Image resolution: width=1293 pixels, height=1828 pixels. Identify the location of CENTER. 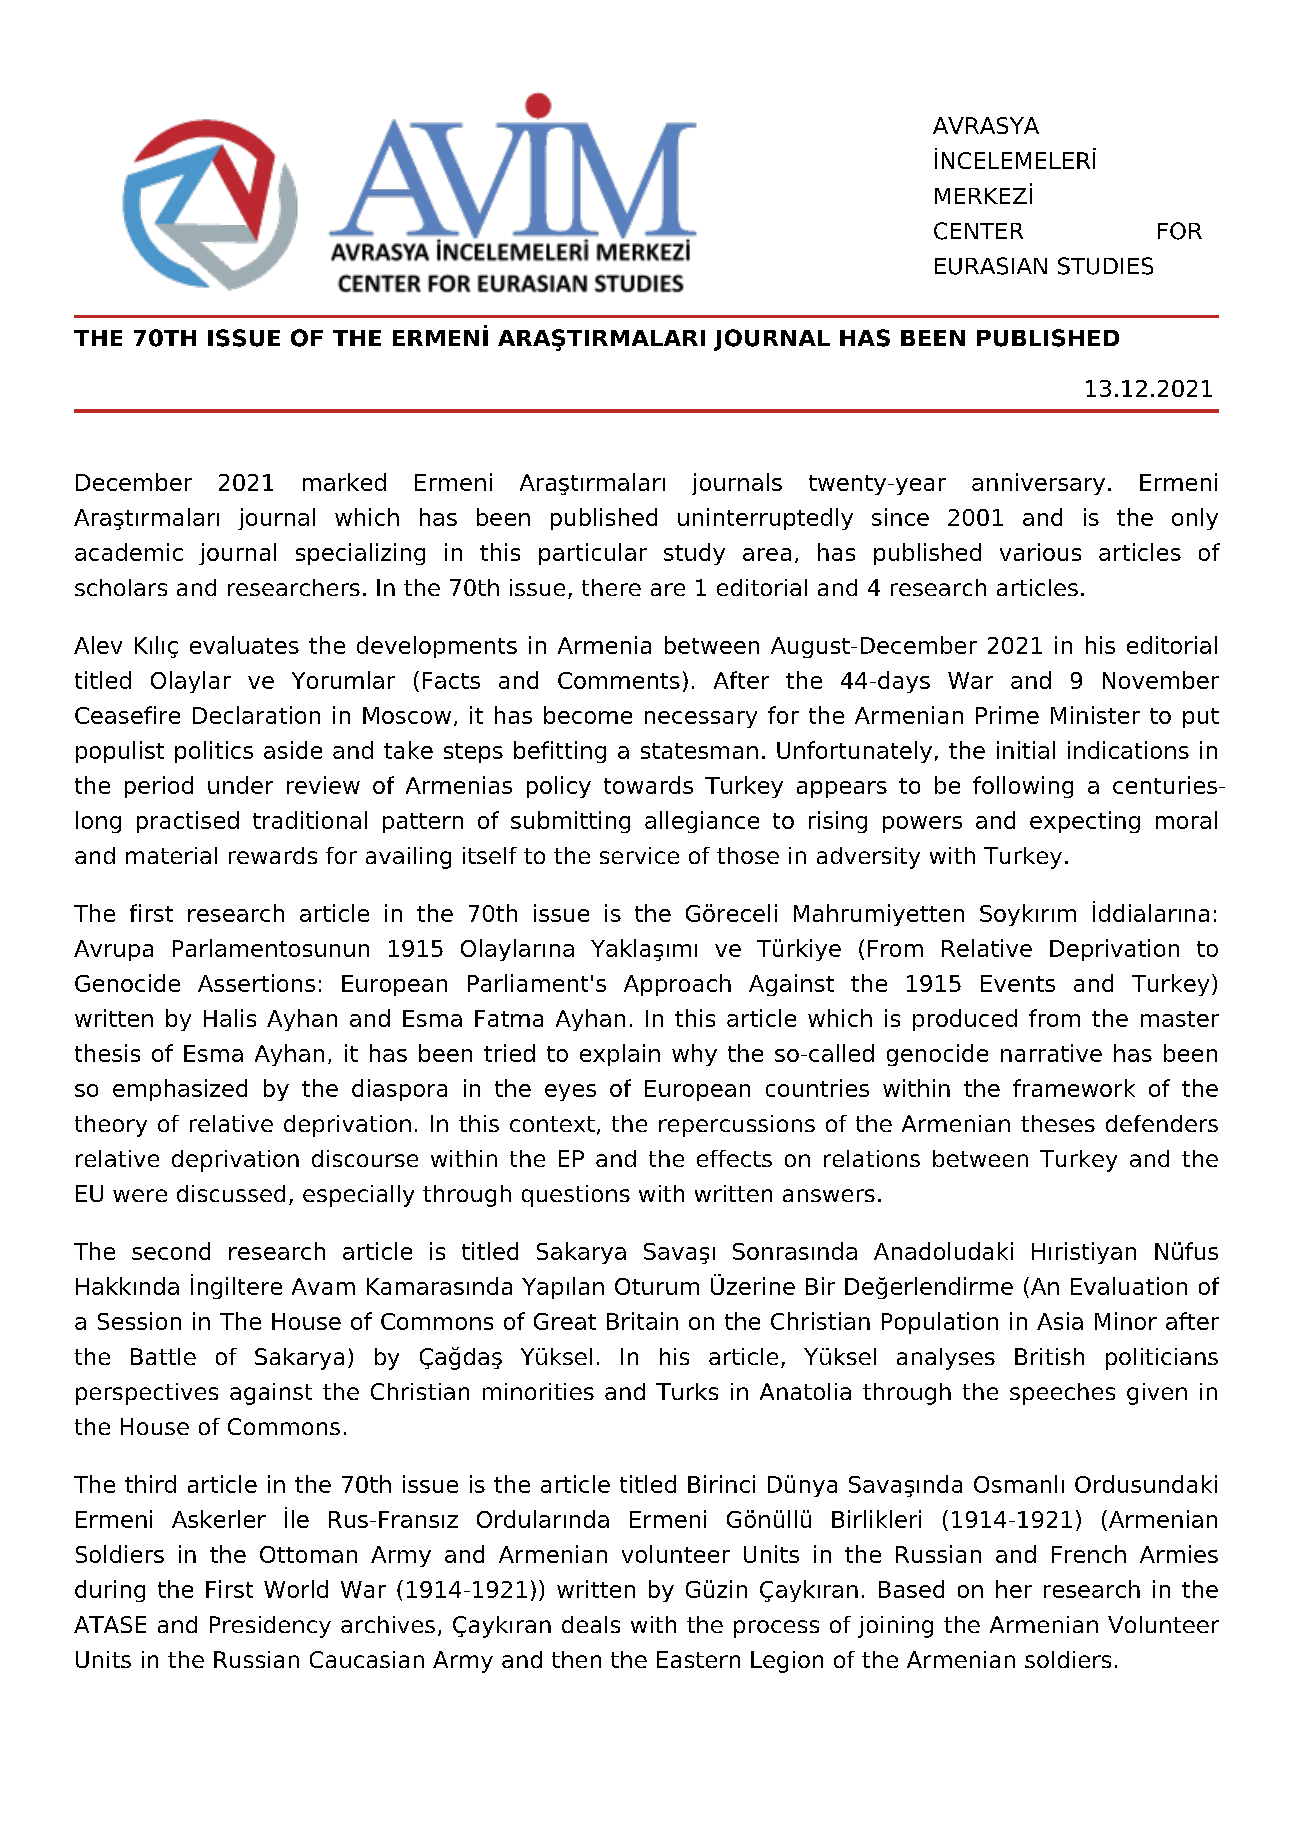
(978, 231).
